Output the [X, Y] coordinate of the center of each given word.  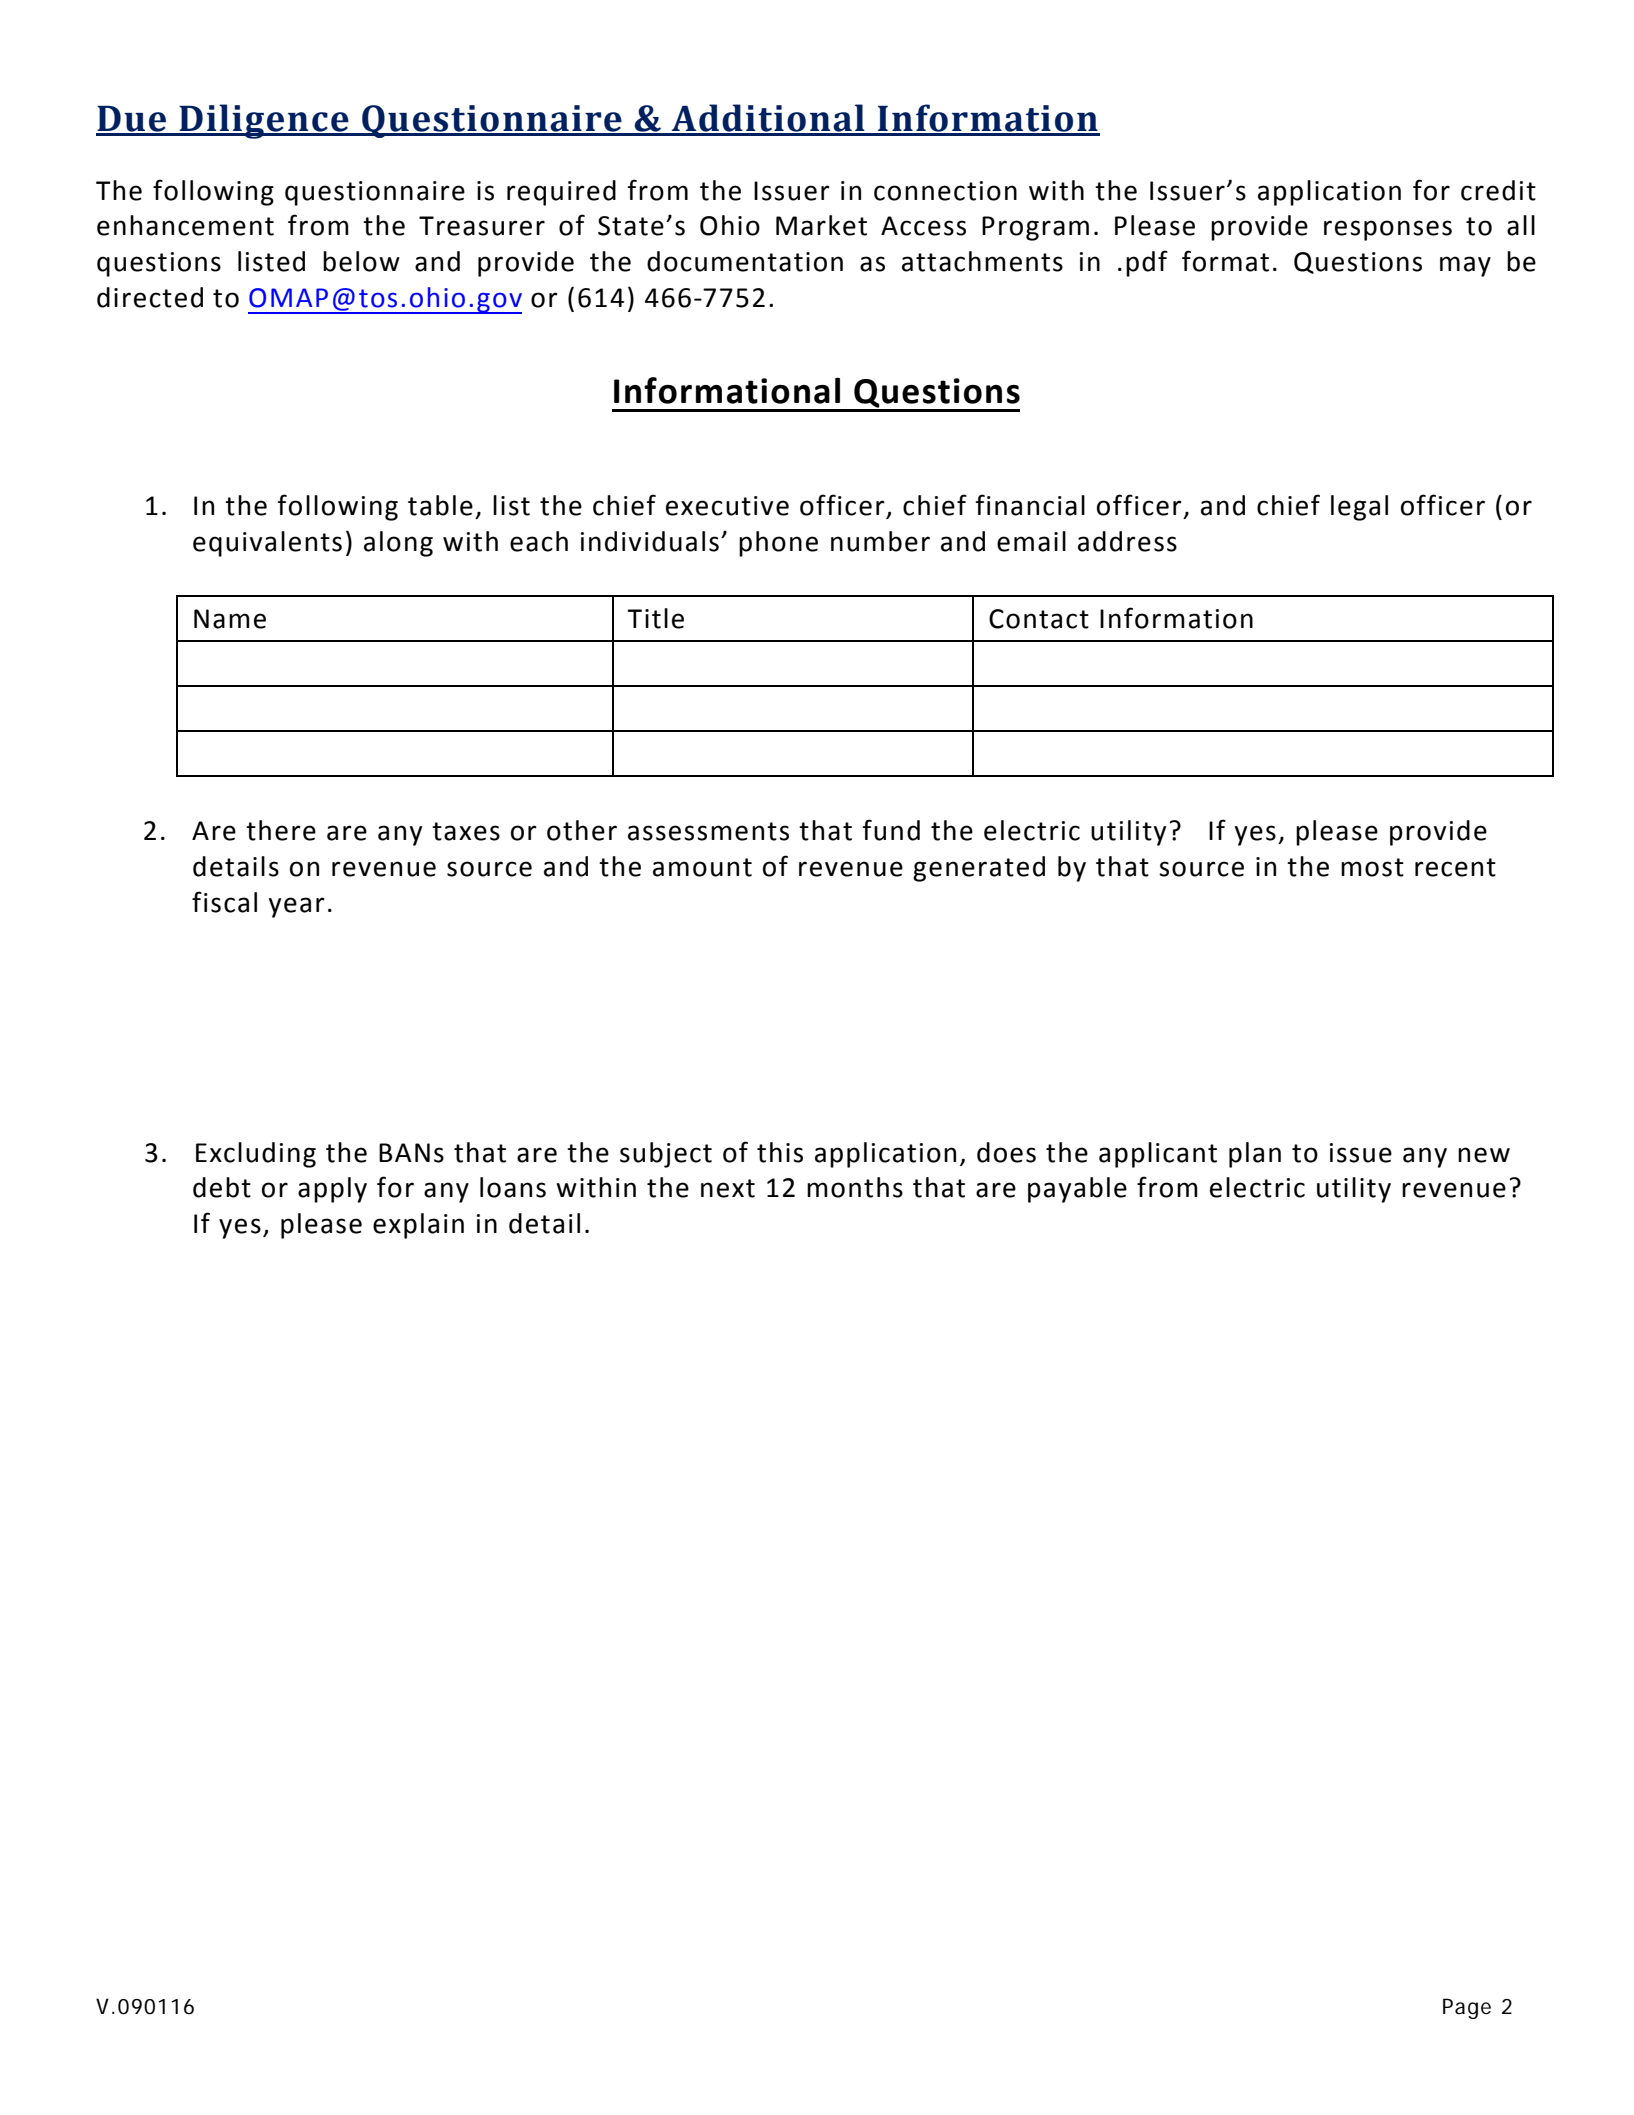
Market [821, 225]
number [880, 541]
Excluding [256, 1155]
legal [1359, 508]
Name [230, 619]
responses [1388, 230]
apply [332, 1190]
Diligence [264, 121]
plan [1255, 1155]
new [1484, 1155]
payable [1077, 1190]
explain [418, 1226]
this [780, 1152]
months [855, 1187]
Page [1467, 2008]
